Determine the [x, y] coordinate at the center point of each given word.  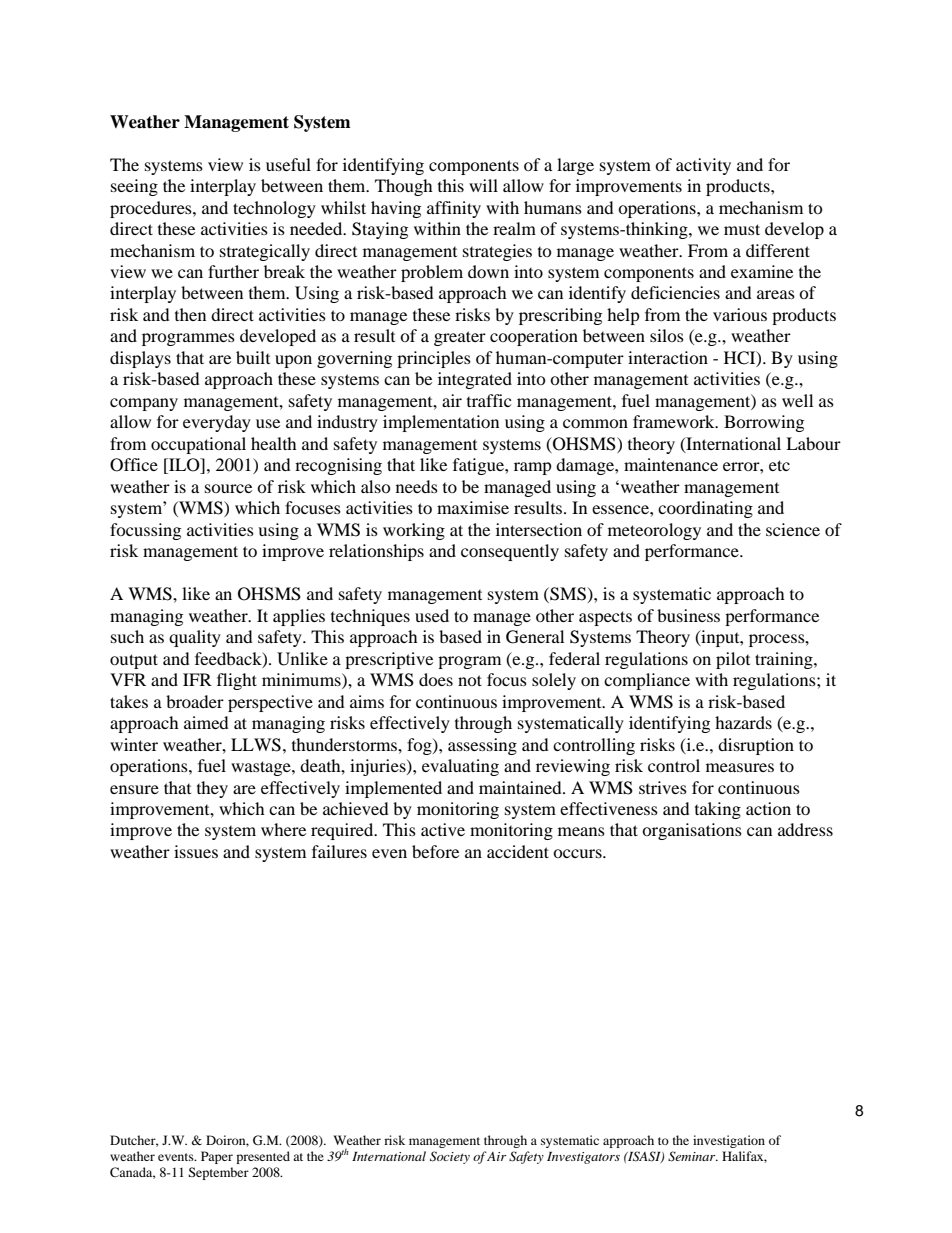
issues [196, 851]
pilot [733, 660]
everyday [217, 423]
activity [703, 166]
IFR [197, 679]
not [470, 680]
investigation [729, 1141]
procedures [152, 209]
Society [450, 1157]
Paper [217, 1157]
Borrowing [764, 423]
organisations [692, 831]
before [435, 851]
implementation [441, 423]
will [483, 185]
